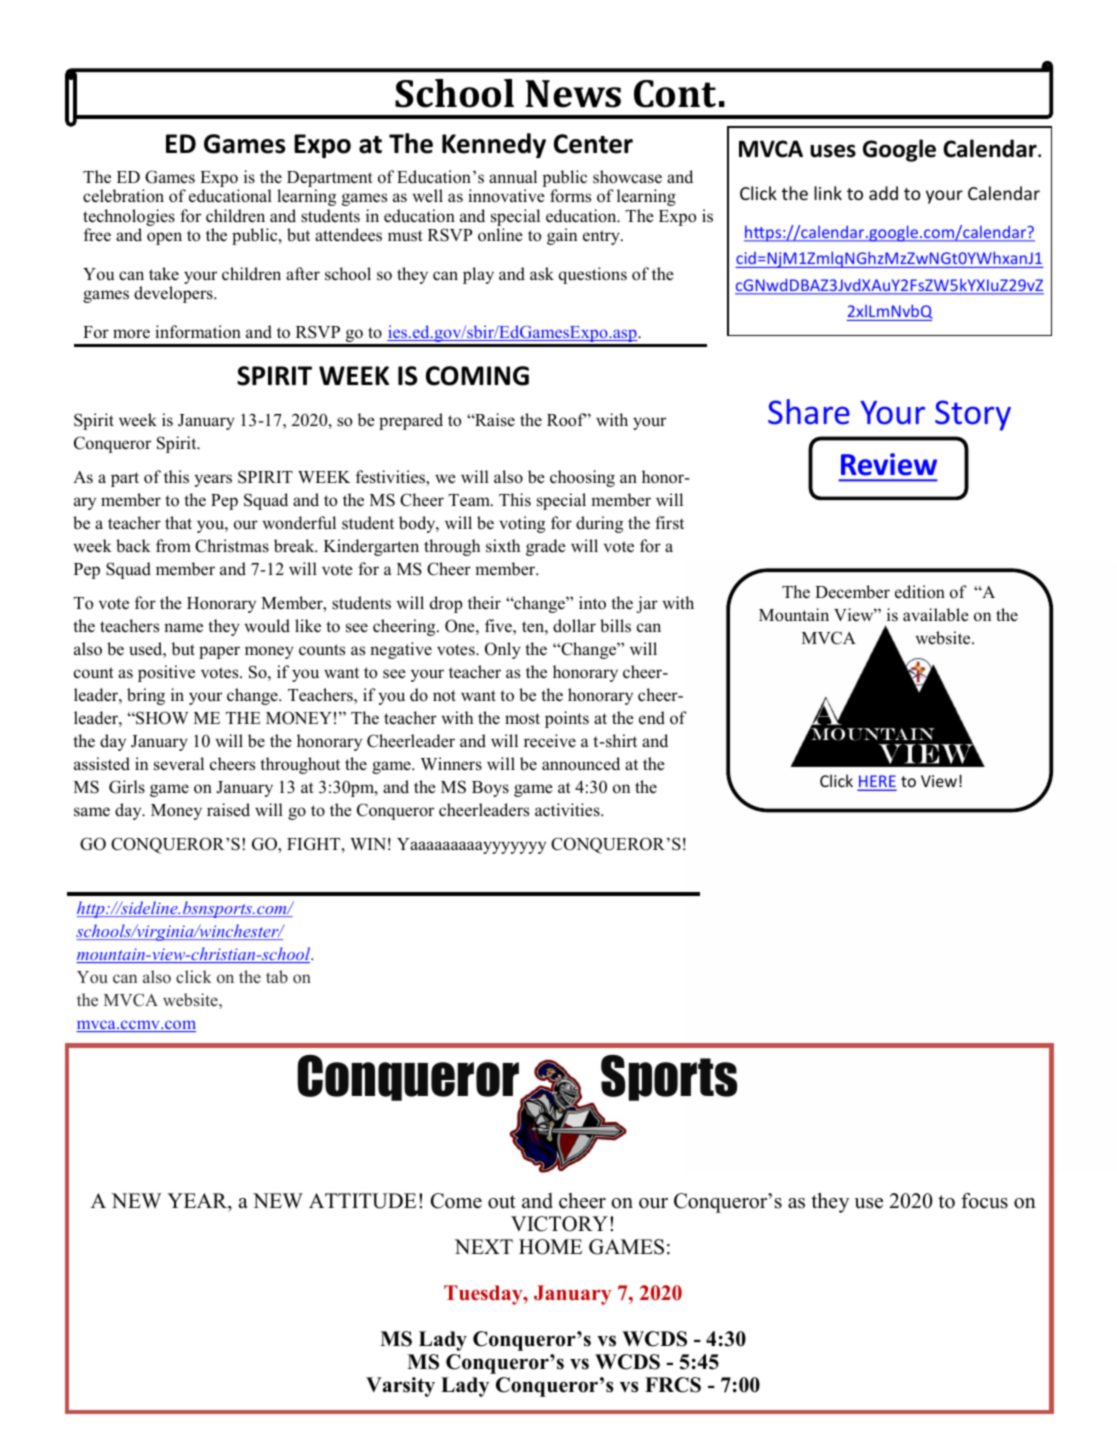 Image resolution: width=1117 pixels, height=1445 pixels. I want to click on several, so click(179, 764).
